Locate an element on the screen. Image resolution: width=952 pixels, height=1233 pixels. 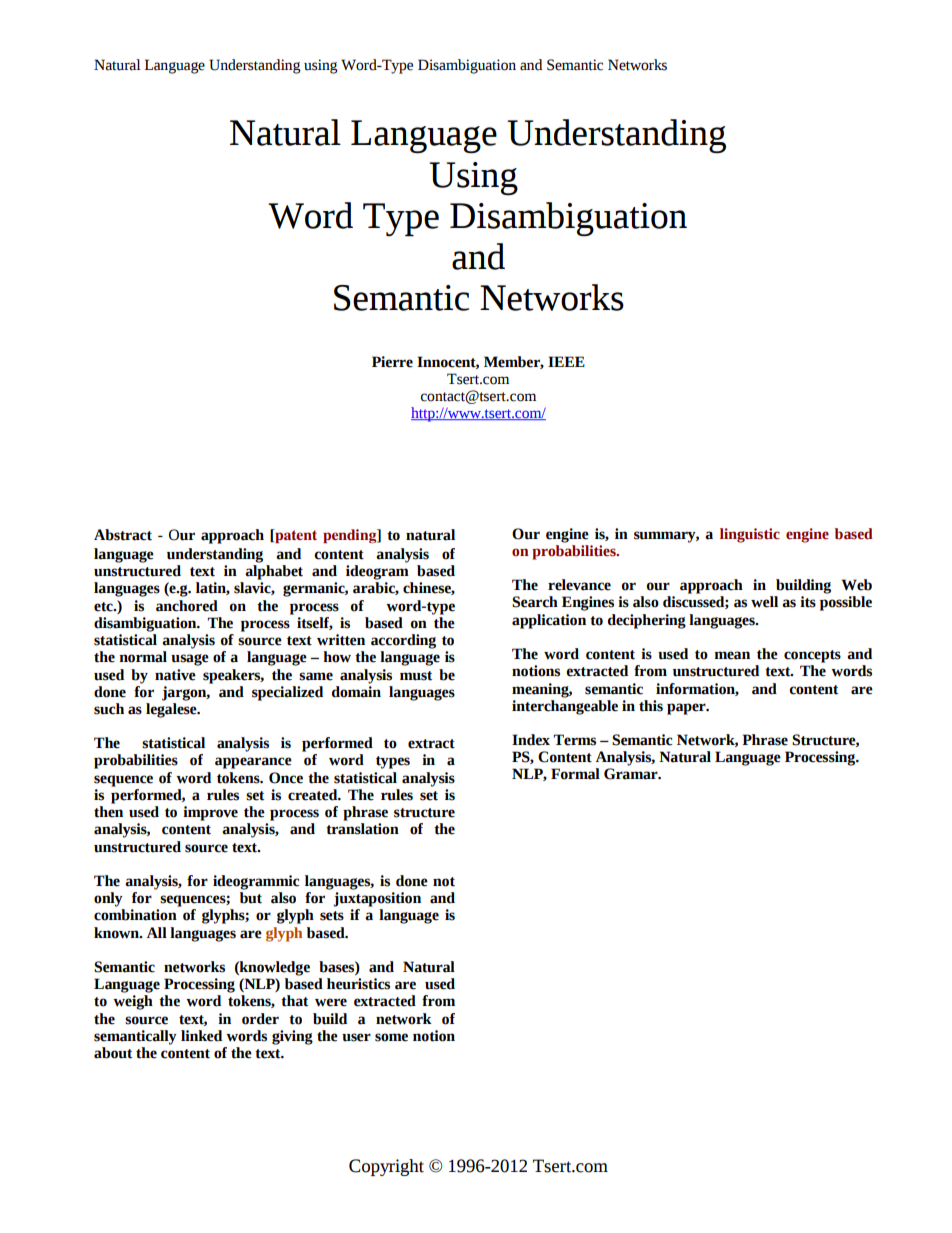
Copyright is located at coordinates (386, 1167).
